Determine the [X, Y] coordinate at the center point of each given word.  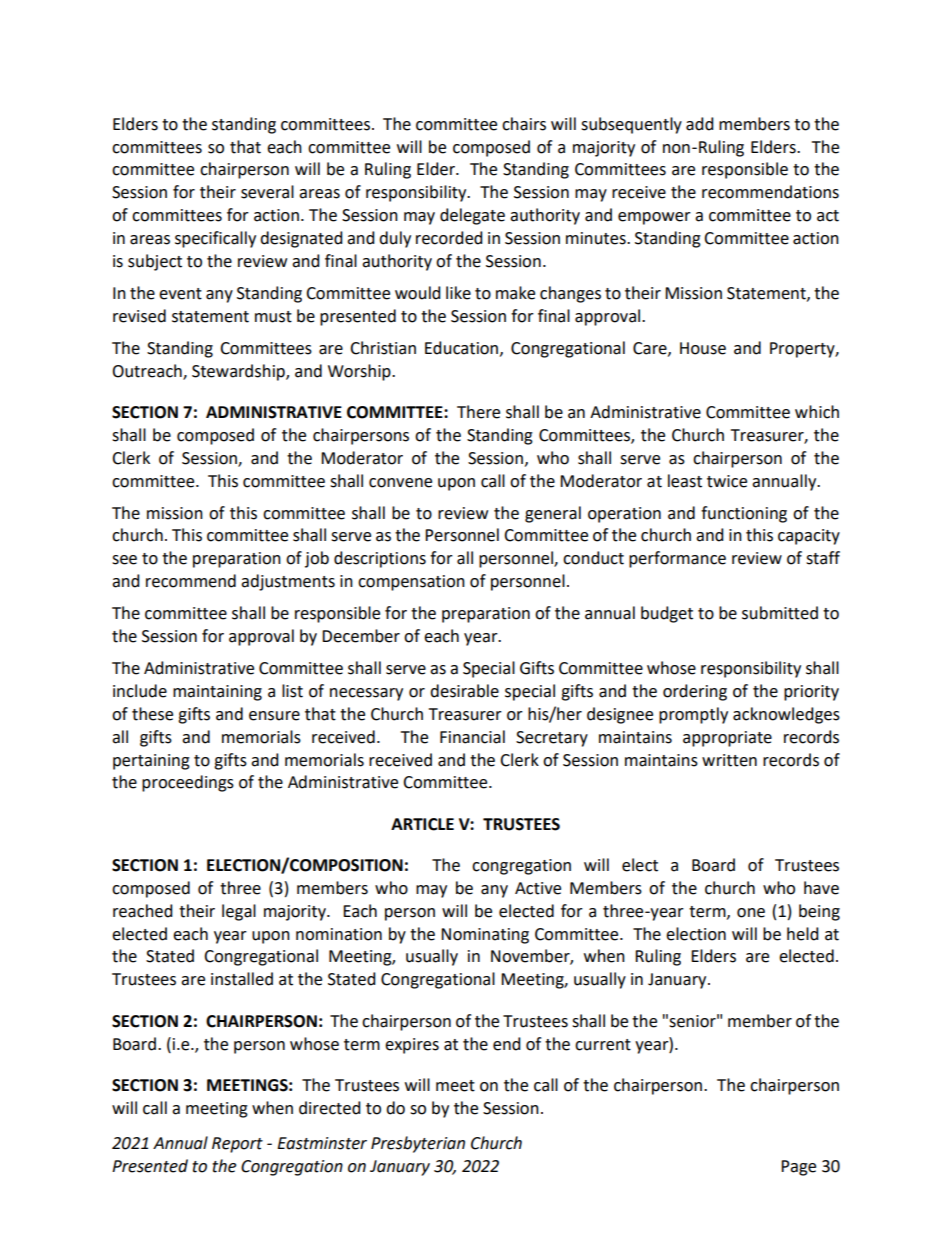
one [751, 913]
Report [237, 1145]
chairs [524, 124]
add [700, 124]
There [478, 412]
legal [239, 912]
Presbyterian [418, 1144]
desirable [464, 691]
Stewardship [239, 372]
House [703, 348]
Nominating [485, 936]
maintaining [217, 693]
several [267, 192]
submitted [780, 613]
